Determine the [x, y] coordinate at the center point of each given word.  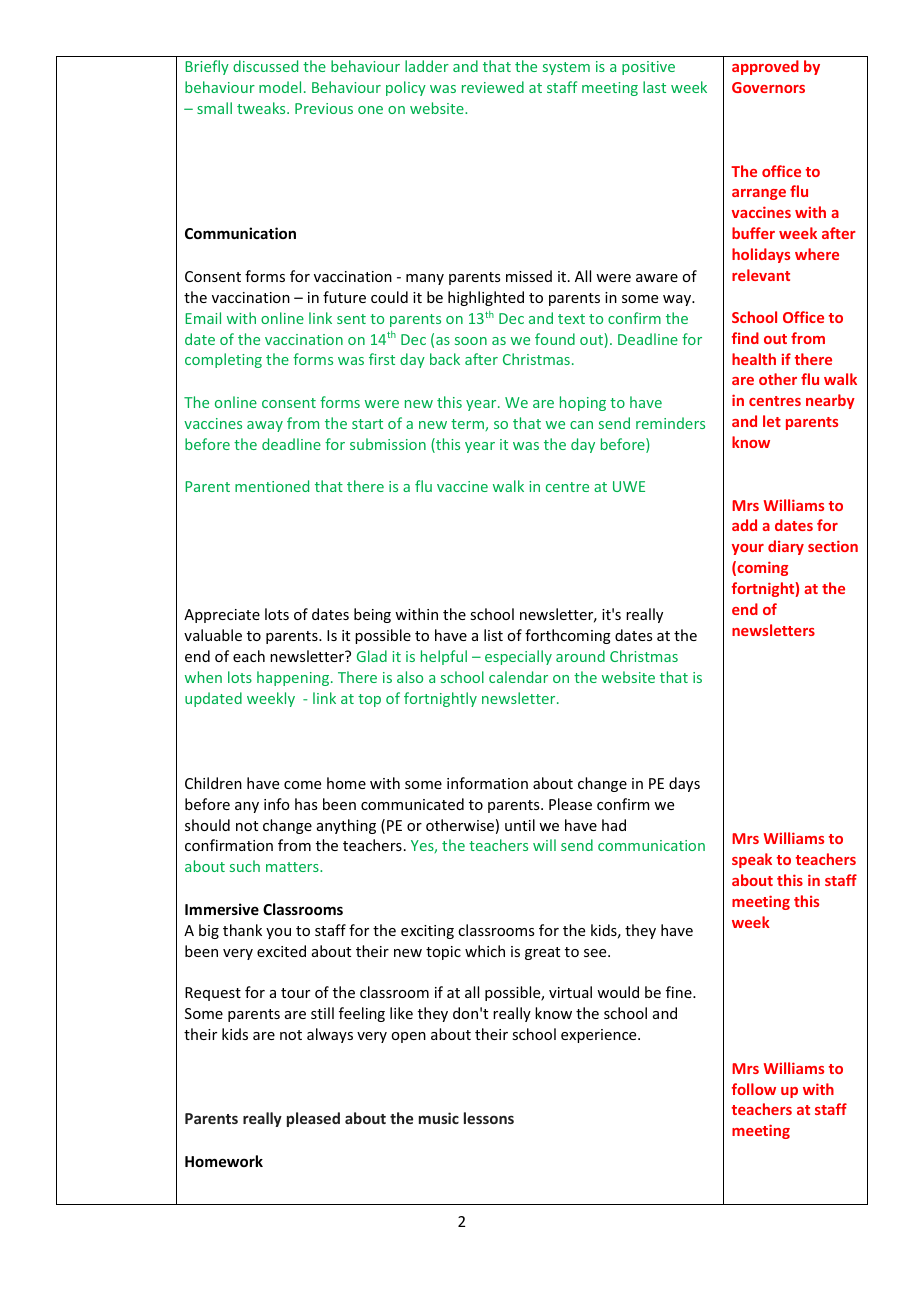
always [330, 1035]
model [280, 87]
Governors [768, 87]
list [493, 635]
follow [754, 1089]
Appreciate [222, 616]
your [748, 549]
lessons [489, 1118]
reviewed [493, 87]
